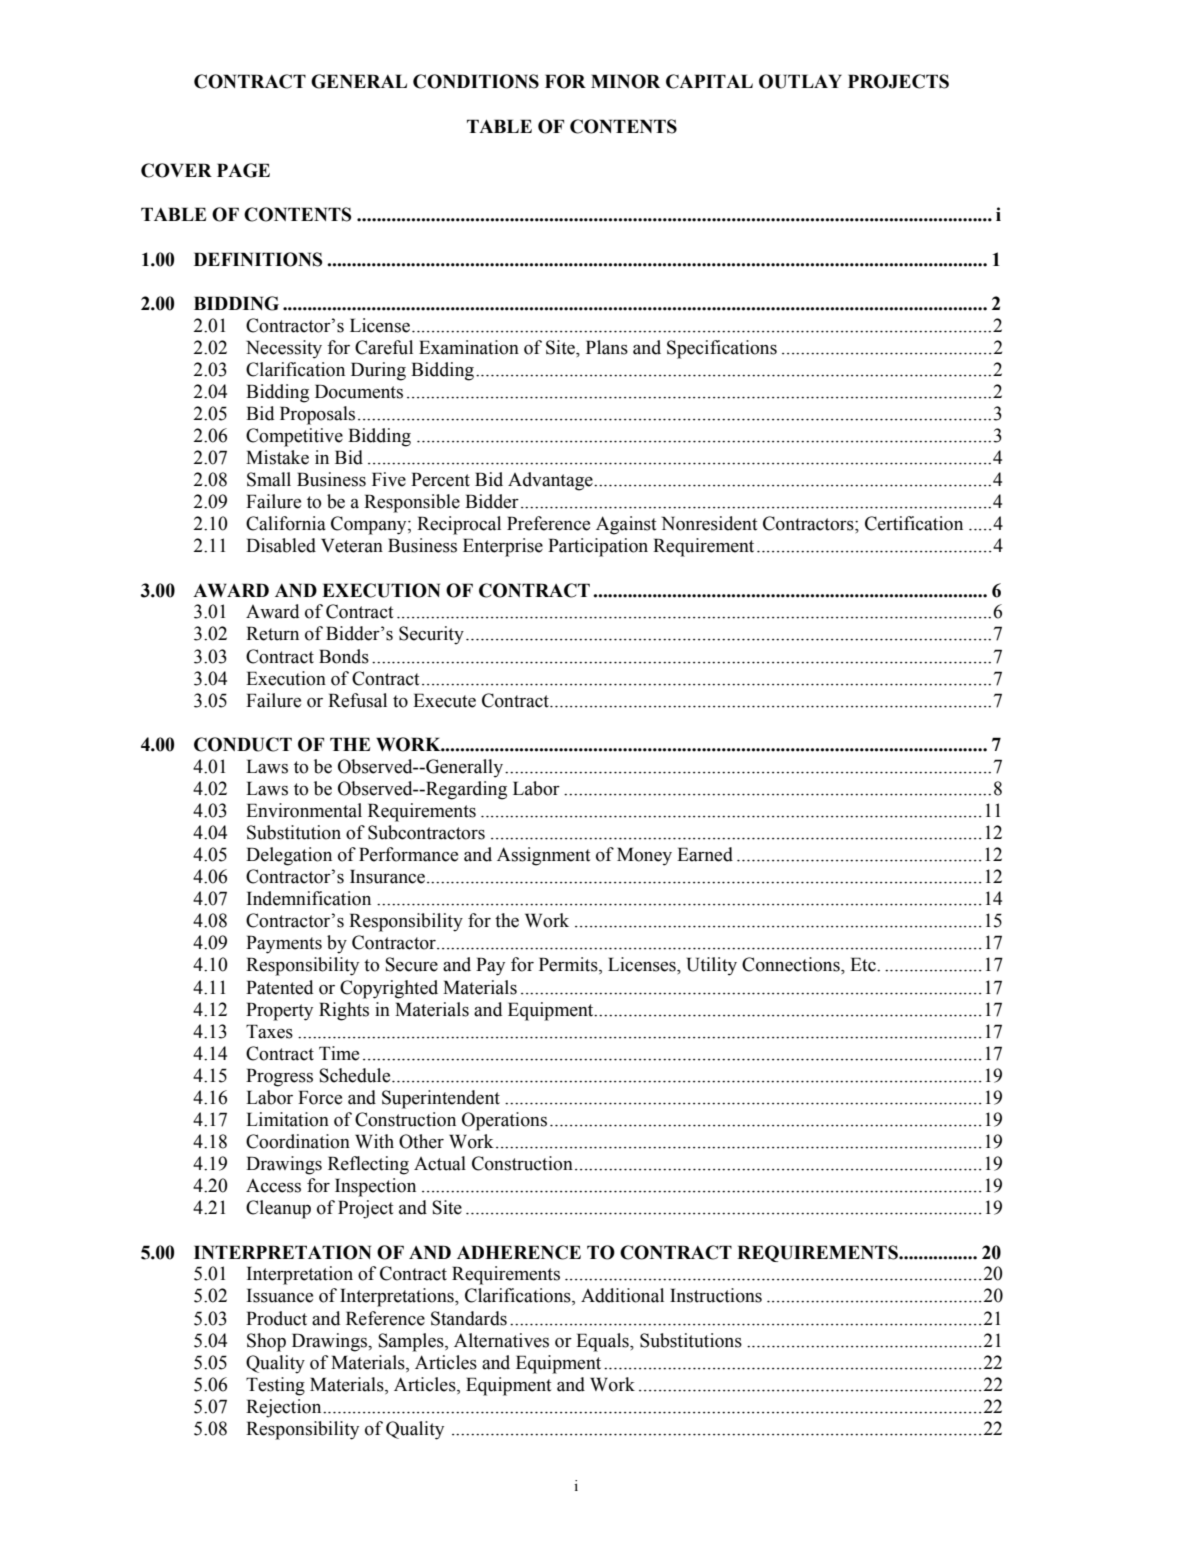 The height and width of the screenshot is (1549, 1197). I want to click on Earned, so click(705, 854).
